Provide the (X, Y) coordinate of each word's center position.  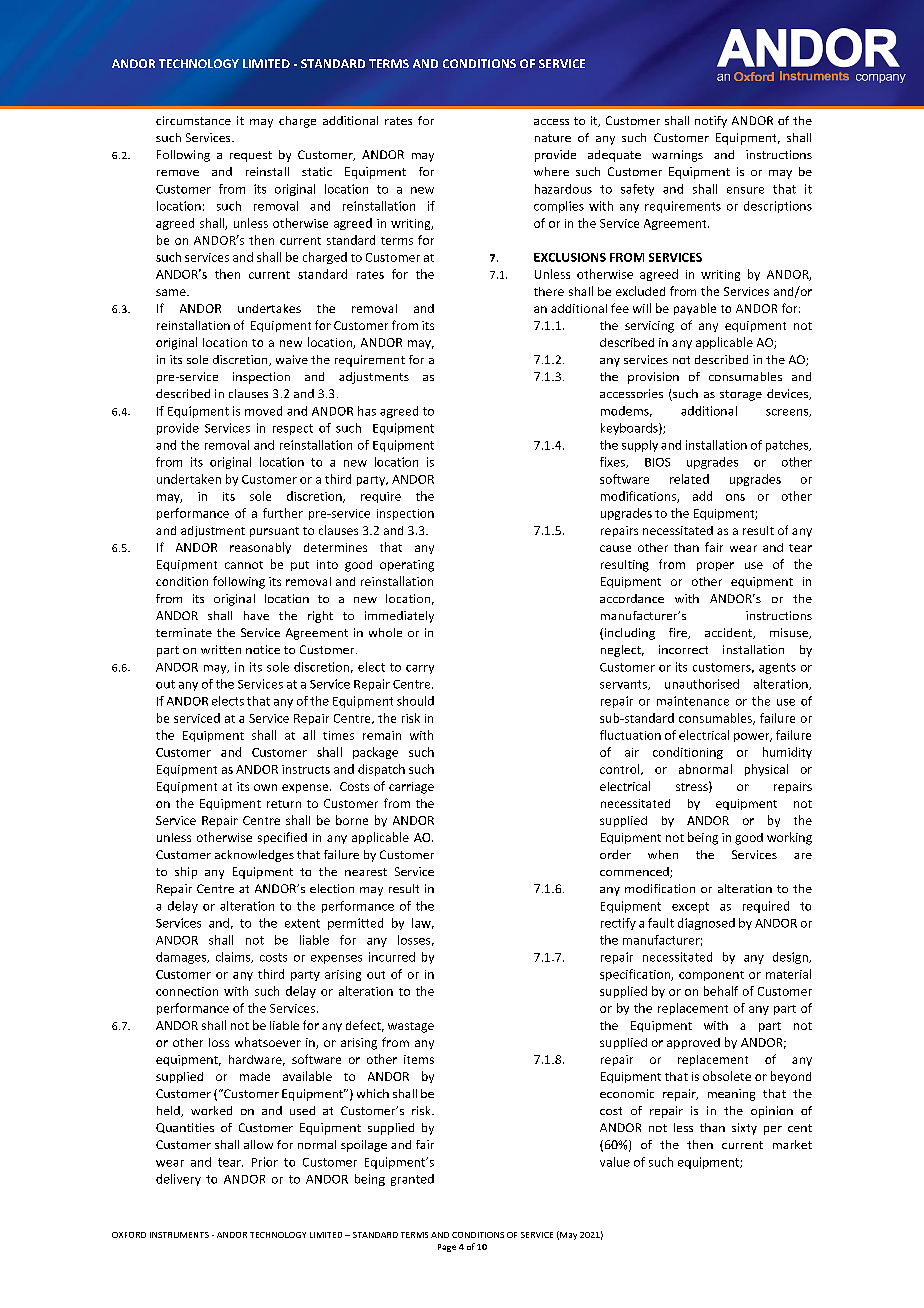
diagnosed (706, 924)
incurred (392, 957)
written (221, 649)
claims (234, 957)
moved (263, 411)
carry (420, 669)
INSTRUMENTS (179, 1235)
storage (741, 395)
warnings (677, 156)
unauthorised (702, 684)
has (367, 411)
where (551, 171)
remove (178, 173)
